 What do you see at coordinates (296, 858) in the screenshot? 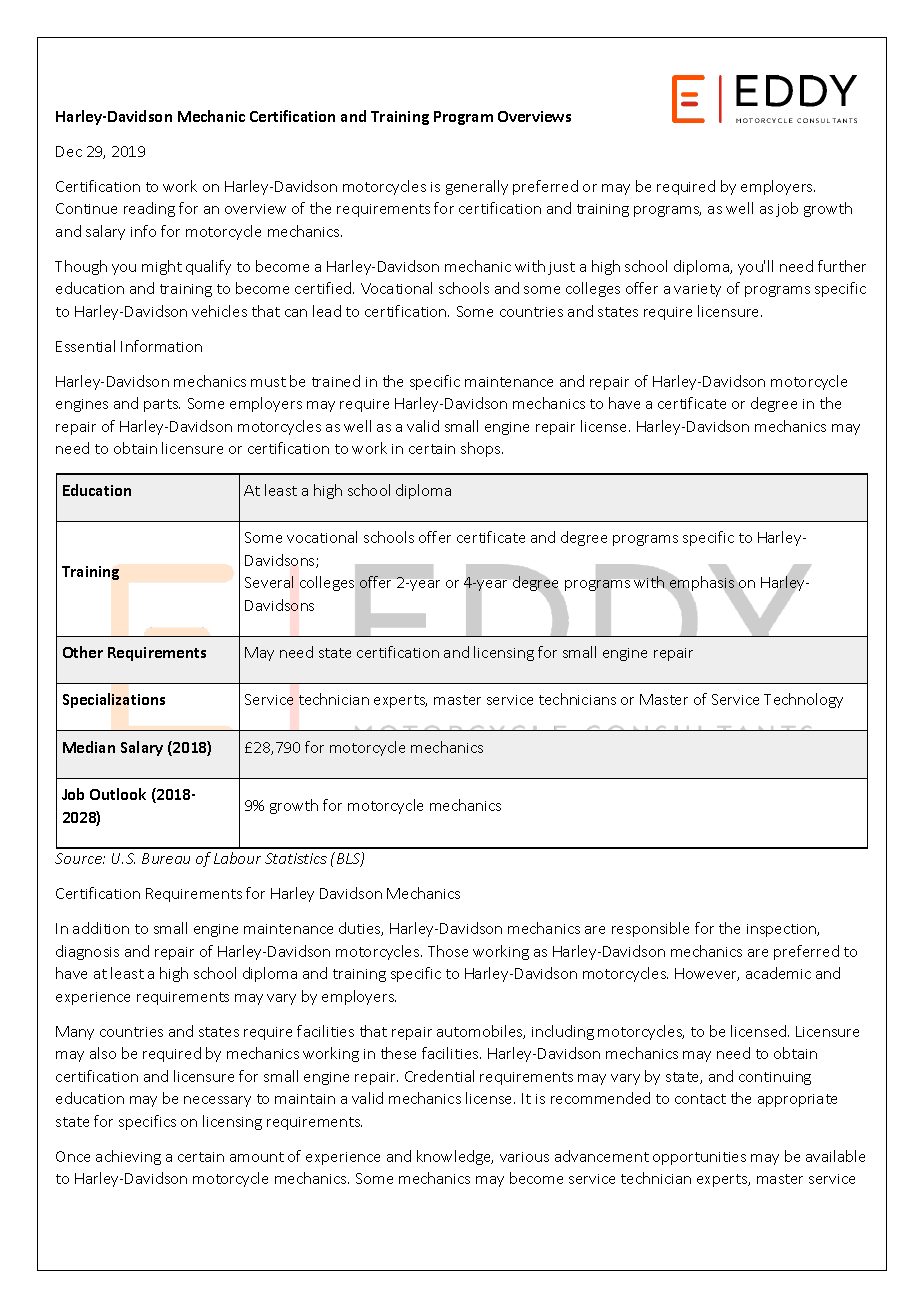
I see `Statistics` at bounding box center [296, 858].
